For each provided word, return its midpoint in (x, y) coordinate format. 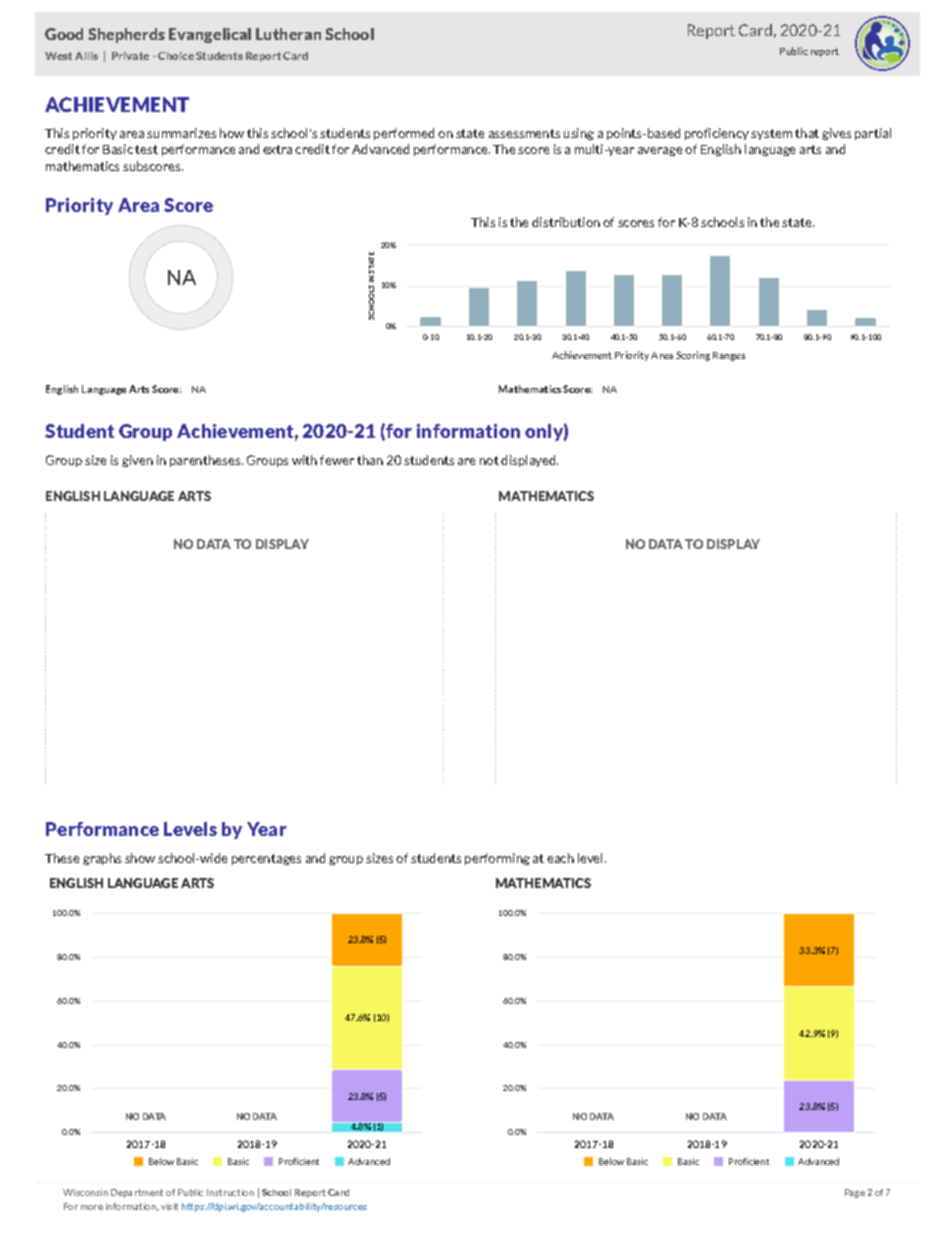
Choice (176, 56)
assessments (524, 133)
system (771, 134)
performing (497, 859)
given (137, 461)
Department (137, 1193)
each (560, 858)
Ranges (729, 356)
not (489, 460)
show (140, 858)
